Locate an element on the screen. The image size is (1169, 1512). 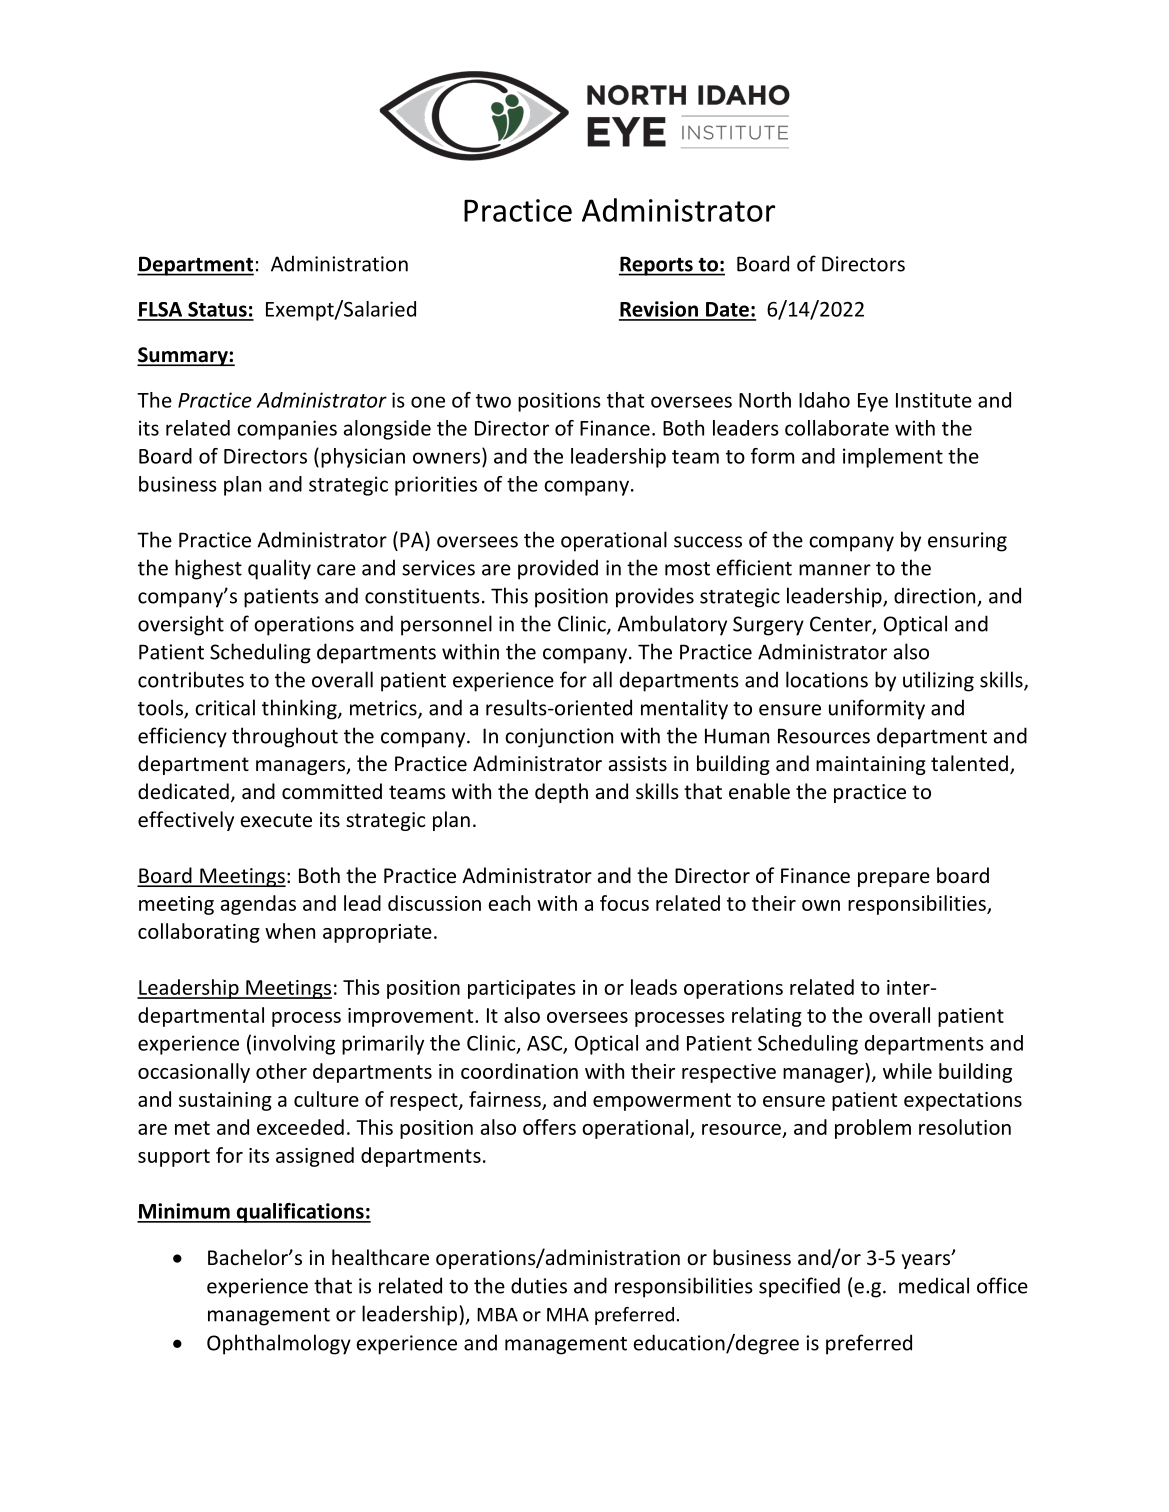
prepare is located at coordinates (894, 879).
